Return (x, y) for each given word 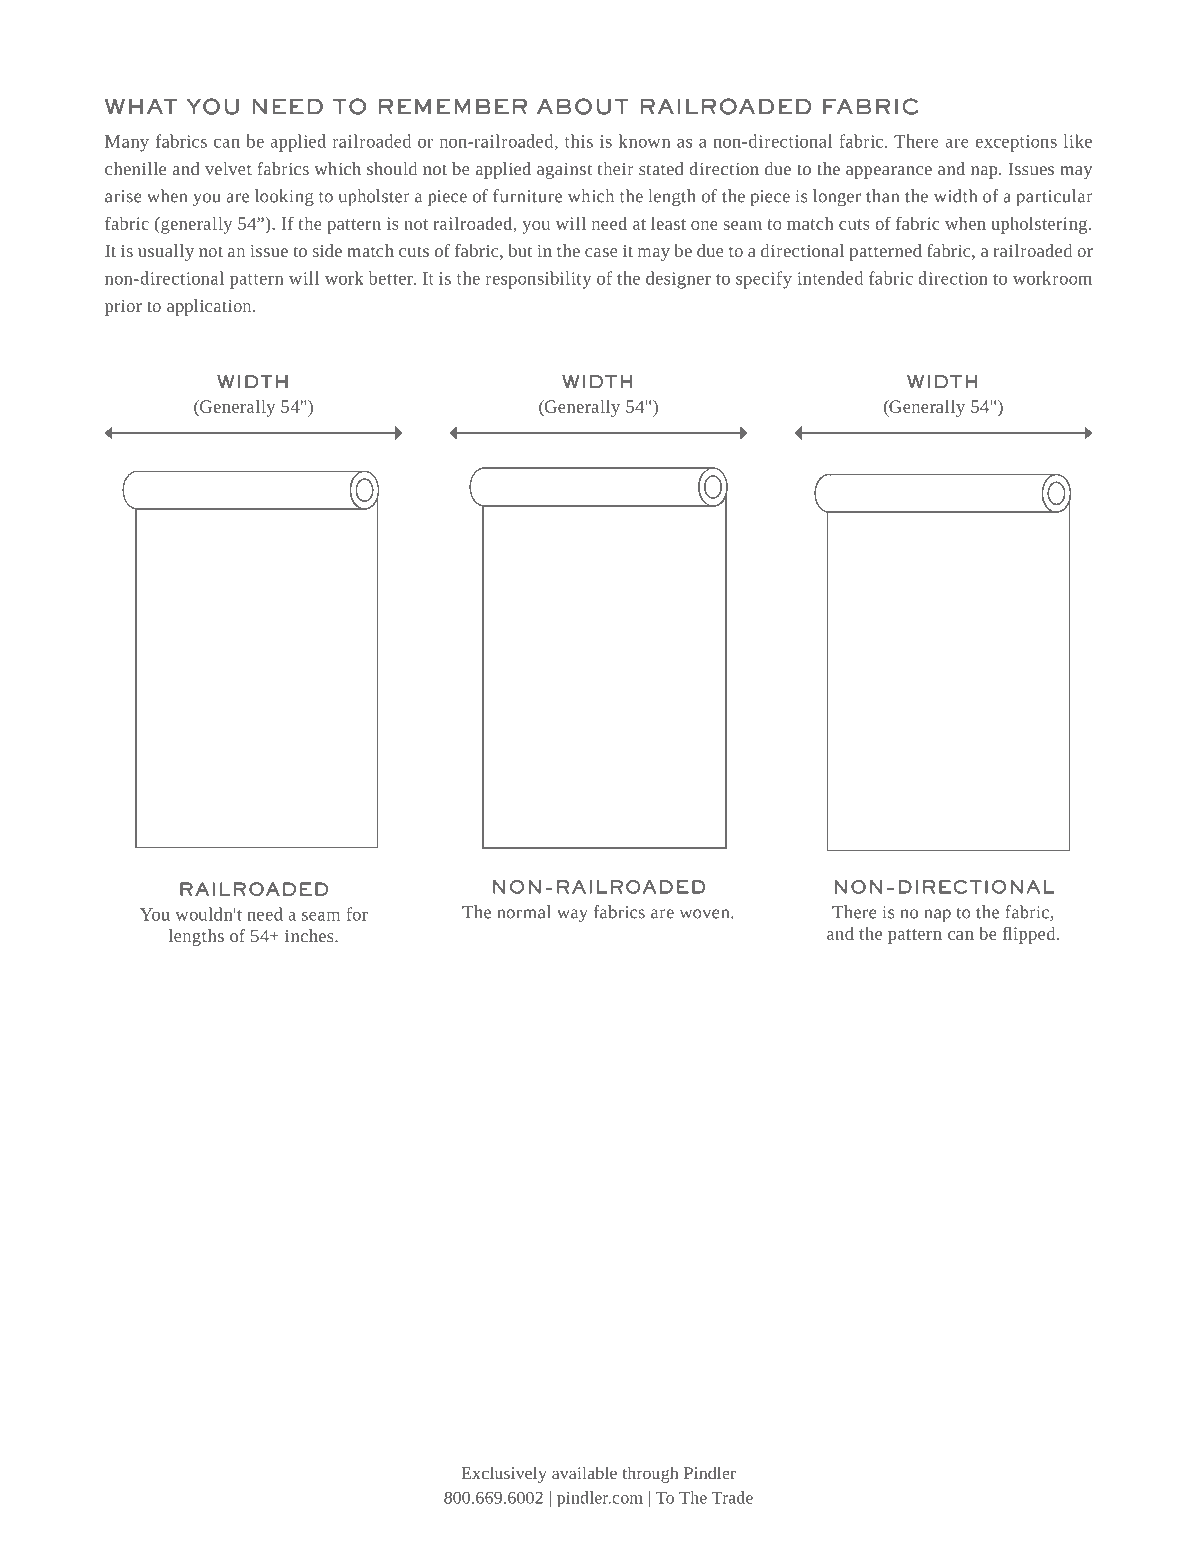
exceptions (1016, 143)
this (579, 141)
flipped (1030, 935)
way (572, 915)
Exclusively (504, 1474)
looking (284, 197)
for (357, 914)
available (584, 1472)
